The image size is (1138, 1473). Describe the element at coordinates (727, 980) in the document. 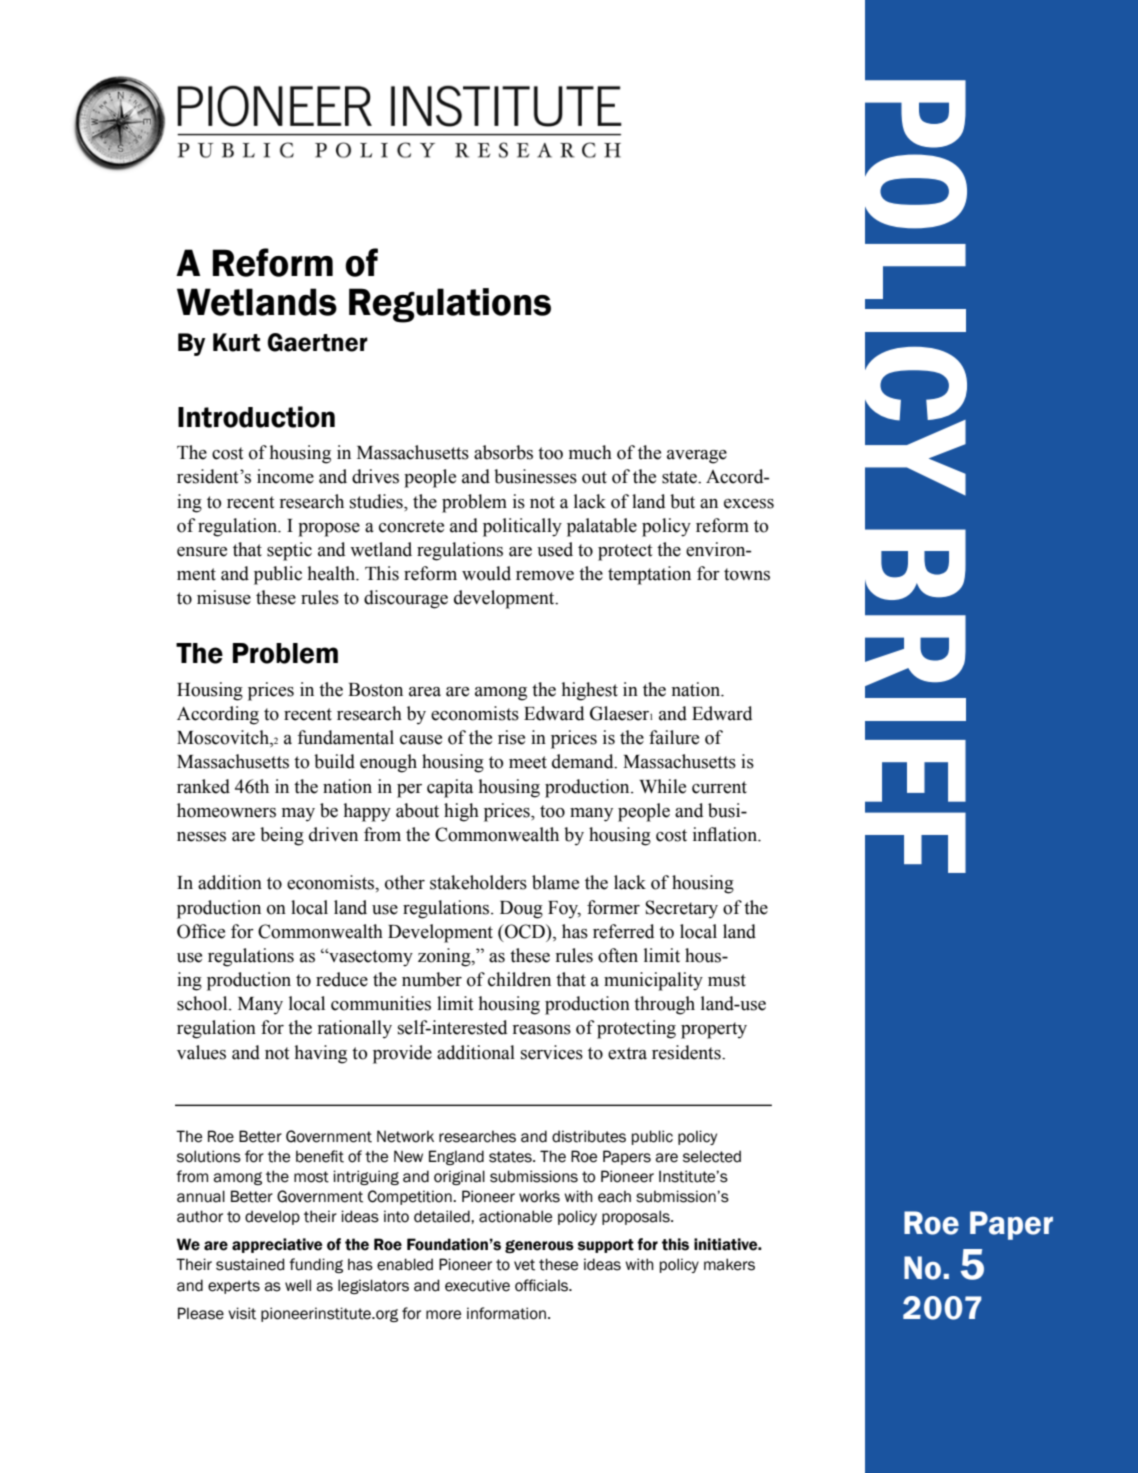

I see `must` at that location.
